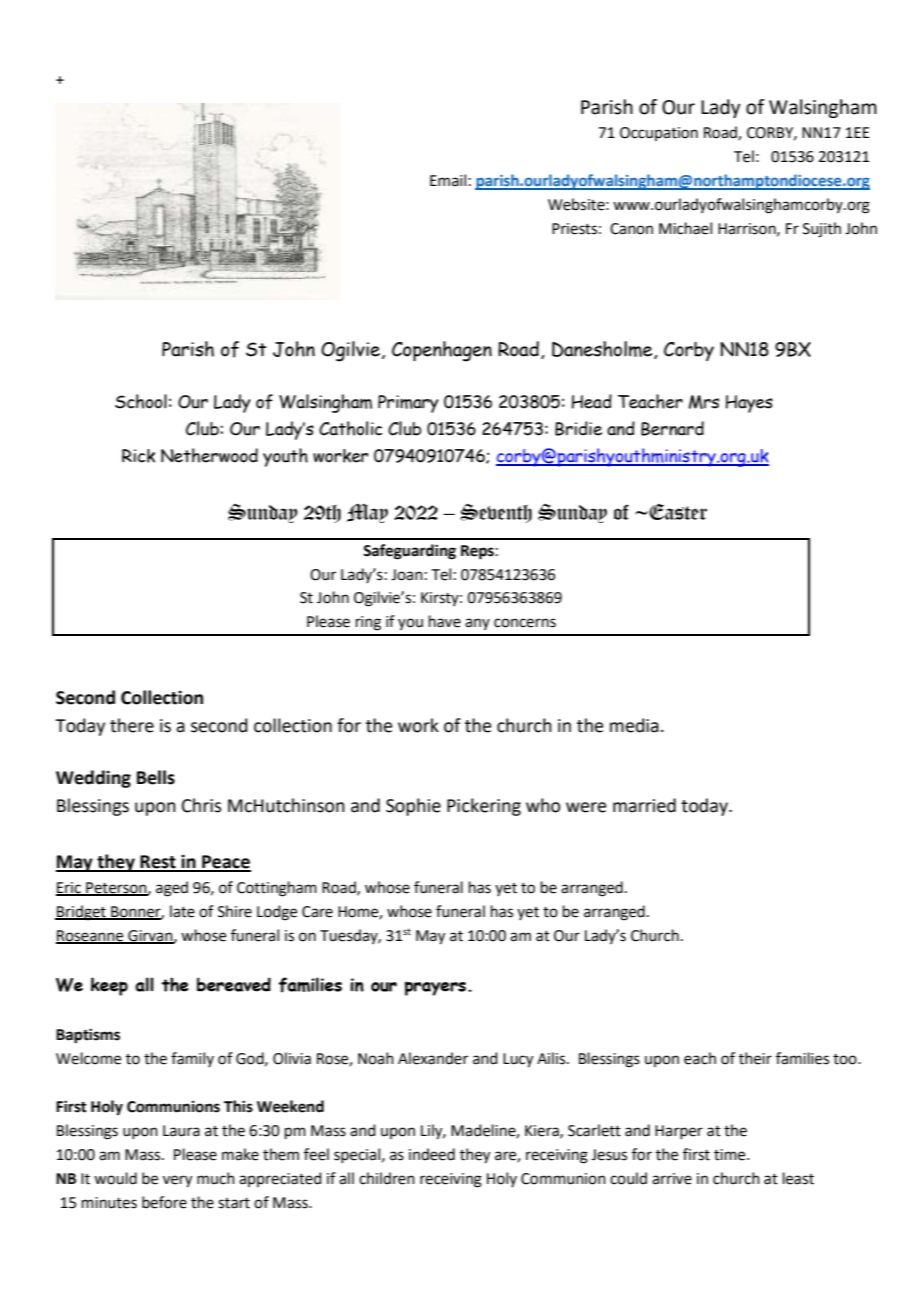 The image size is (924, 1308). I want to click on any, so click(477, 624).
